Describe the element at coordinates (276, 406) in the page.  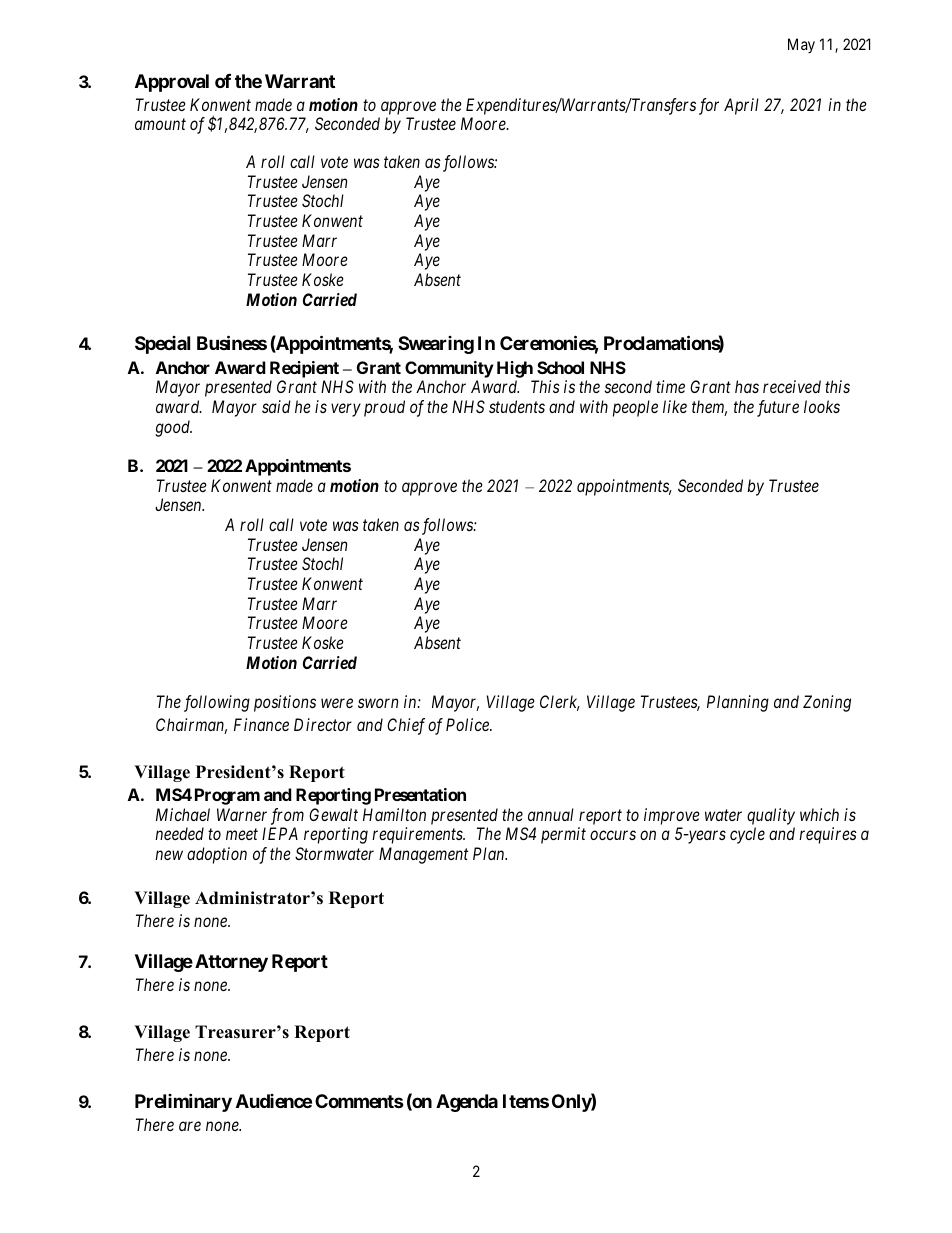
I see `said` at that location.
